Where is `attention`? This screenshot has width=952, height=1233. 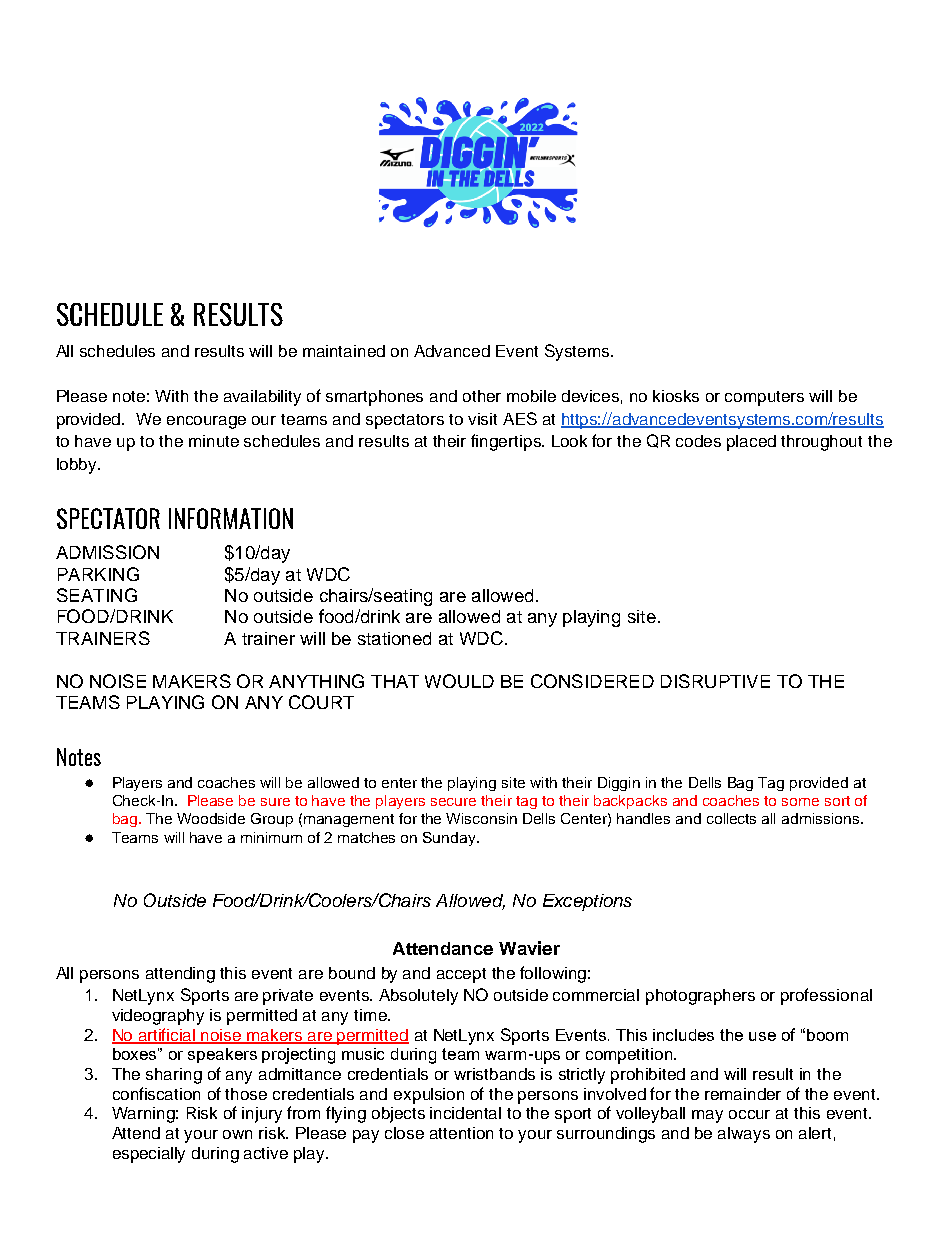
attention is located at coordinates (461, 1133).
